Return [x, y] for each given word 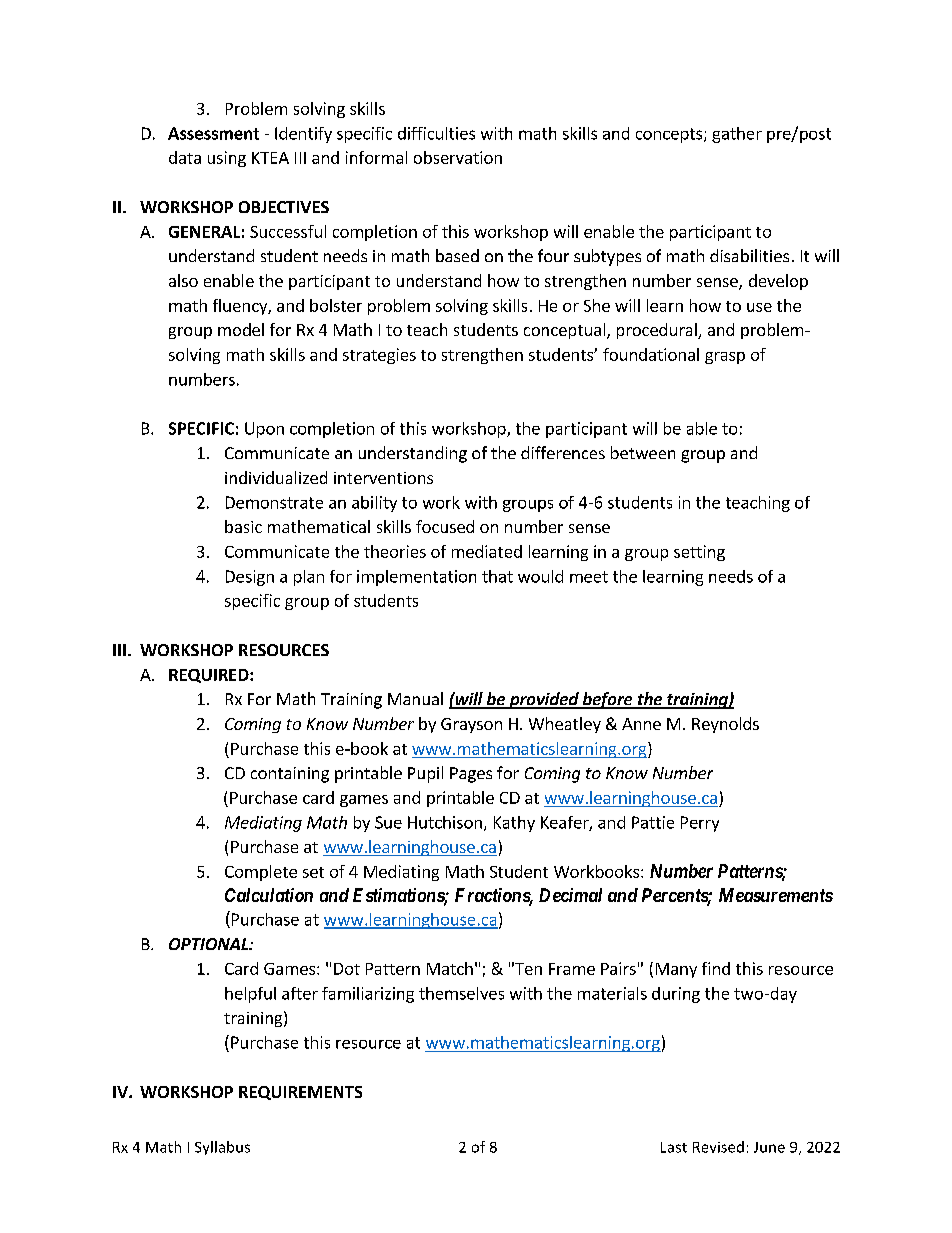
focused [445, 526]
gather [737, 135]
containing [290, 775]
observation [458, 157]
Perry [700, 824]
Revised [718, 1147]
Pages [471, 775]
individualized [276, 477]
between [643, 452]
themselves [461, 993]
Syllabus [222, 1148]
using [227, 159]
